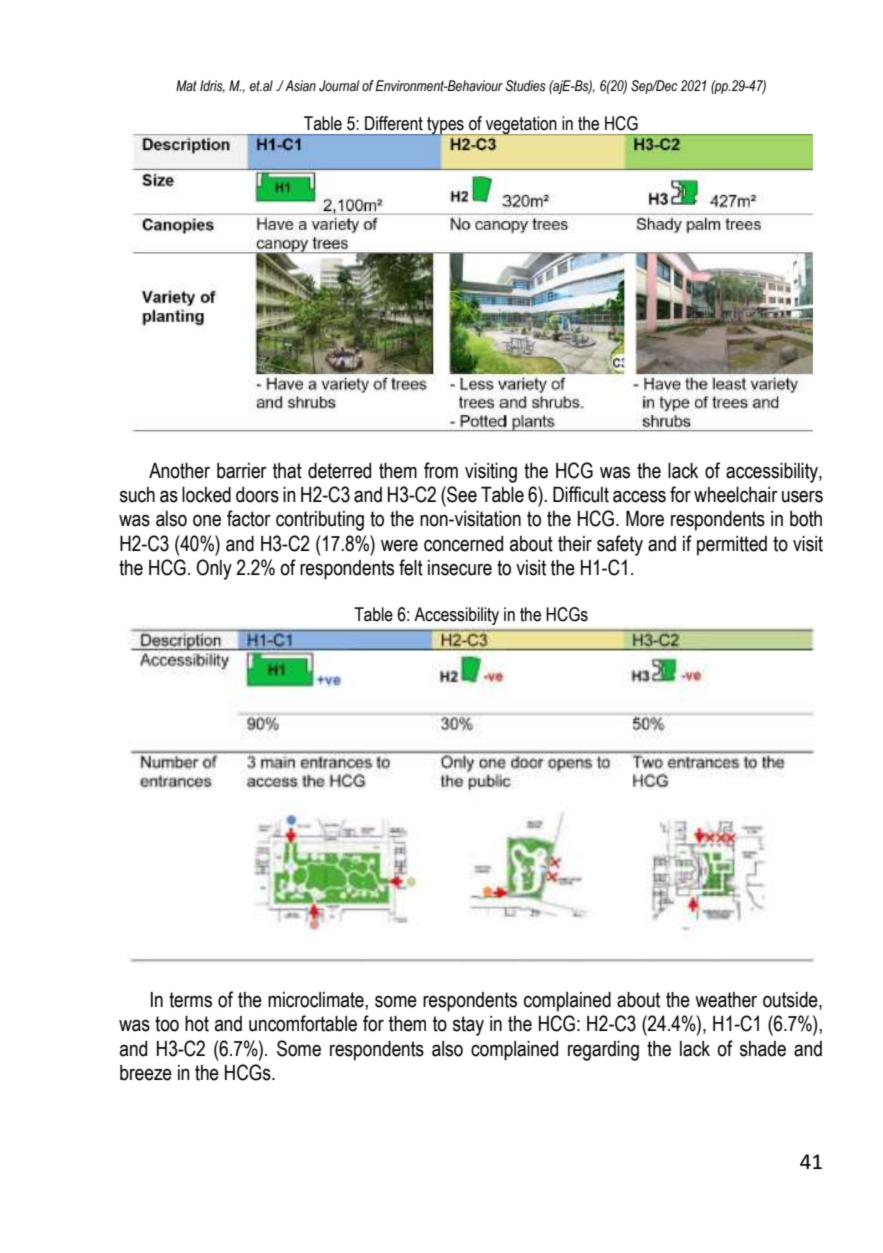  Describe the element at coordinates (525, 86) in the page. I see `Studies` at that location.
